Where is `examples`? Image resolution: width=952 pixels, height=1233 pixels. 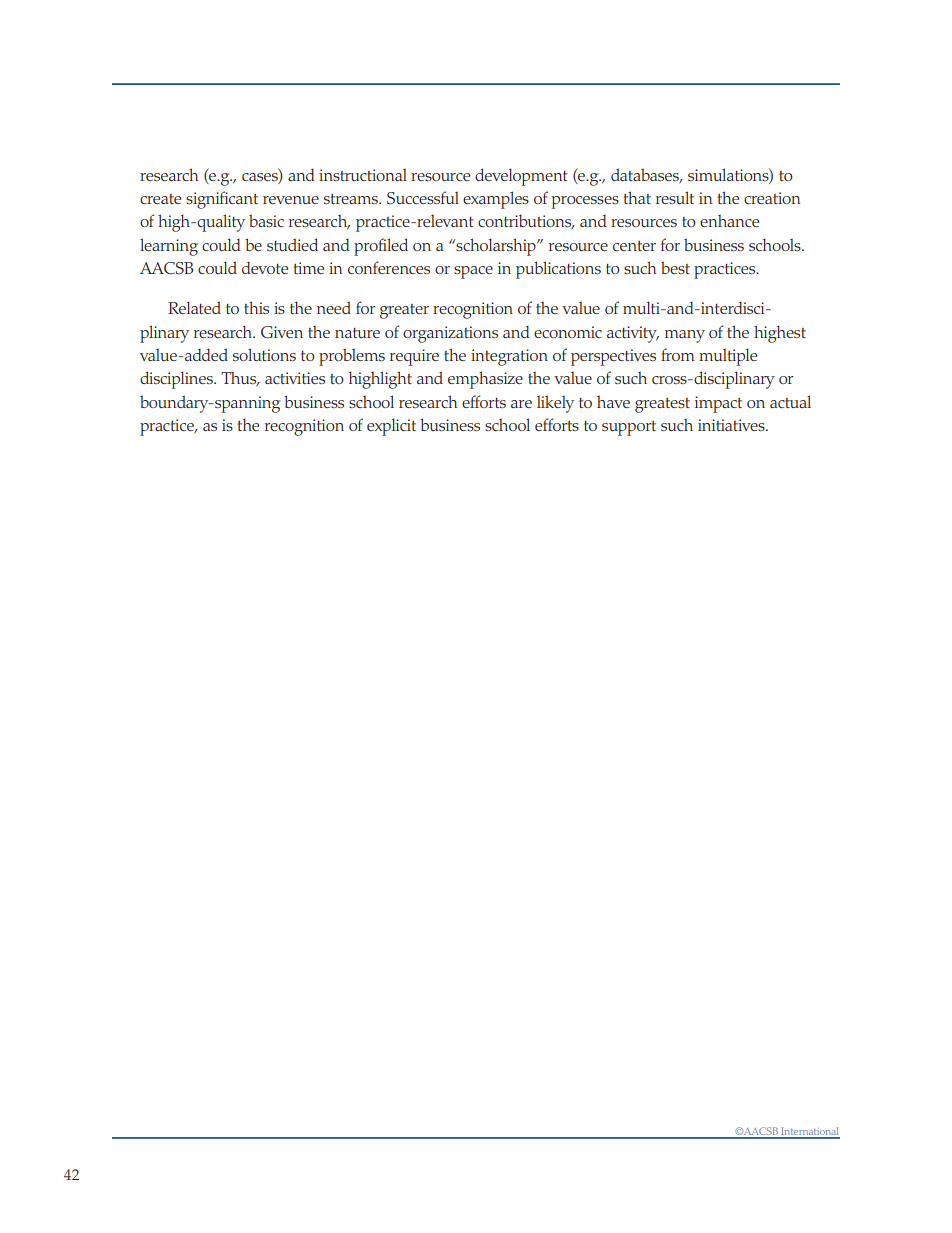 examples is located at coordinates (496, 200).
